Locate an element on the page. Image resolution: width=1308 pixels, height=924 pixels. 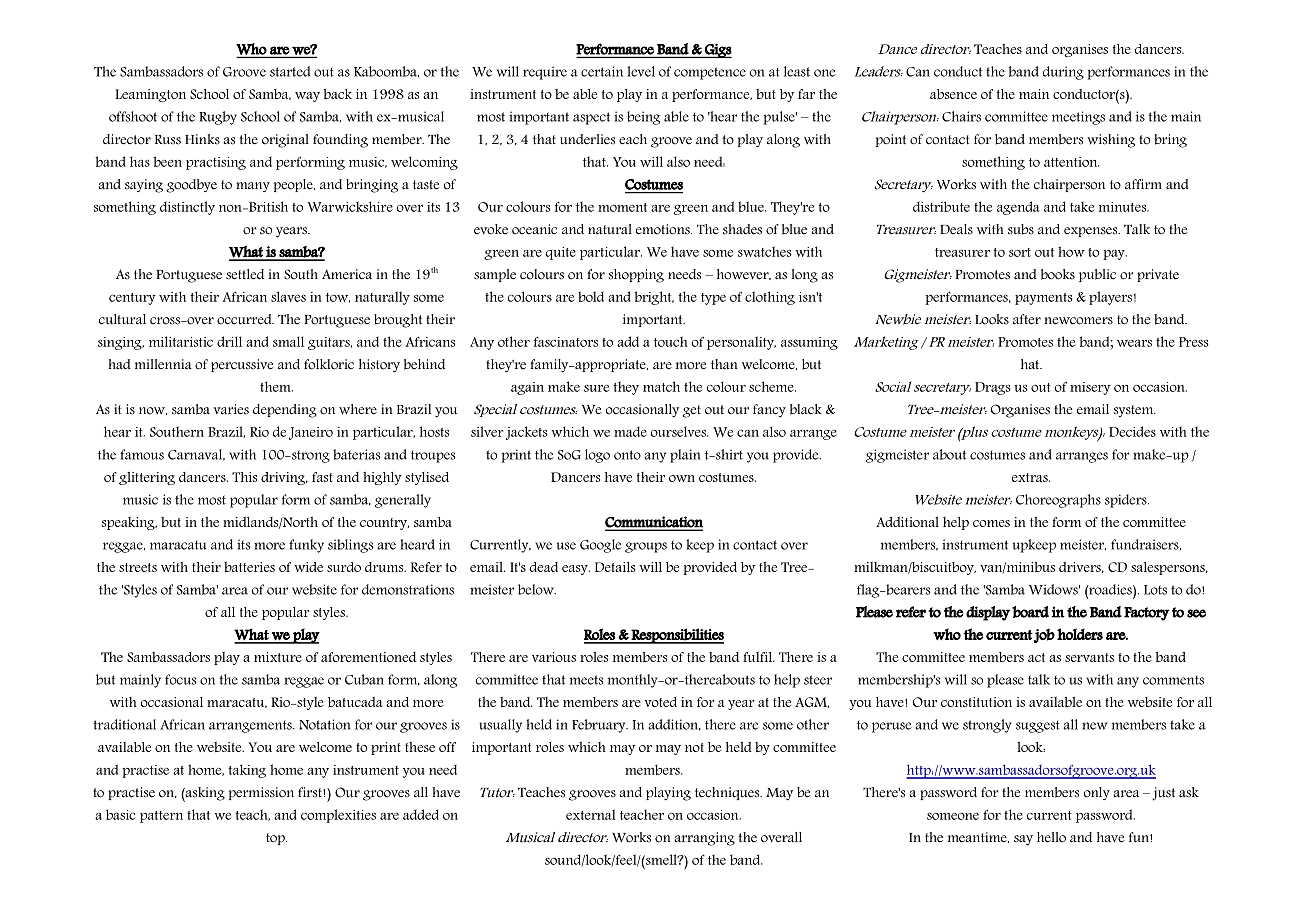
books is located at coordinates (1058, 274).
